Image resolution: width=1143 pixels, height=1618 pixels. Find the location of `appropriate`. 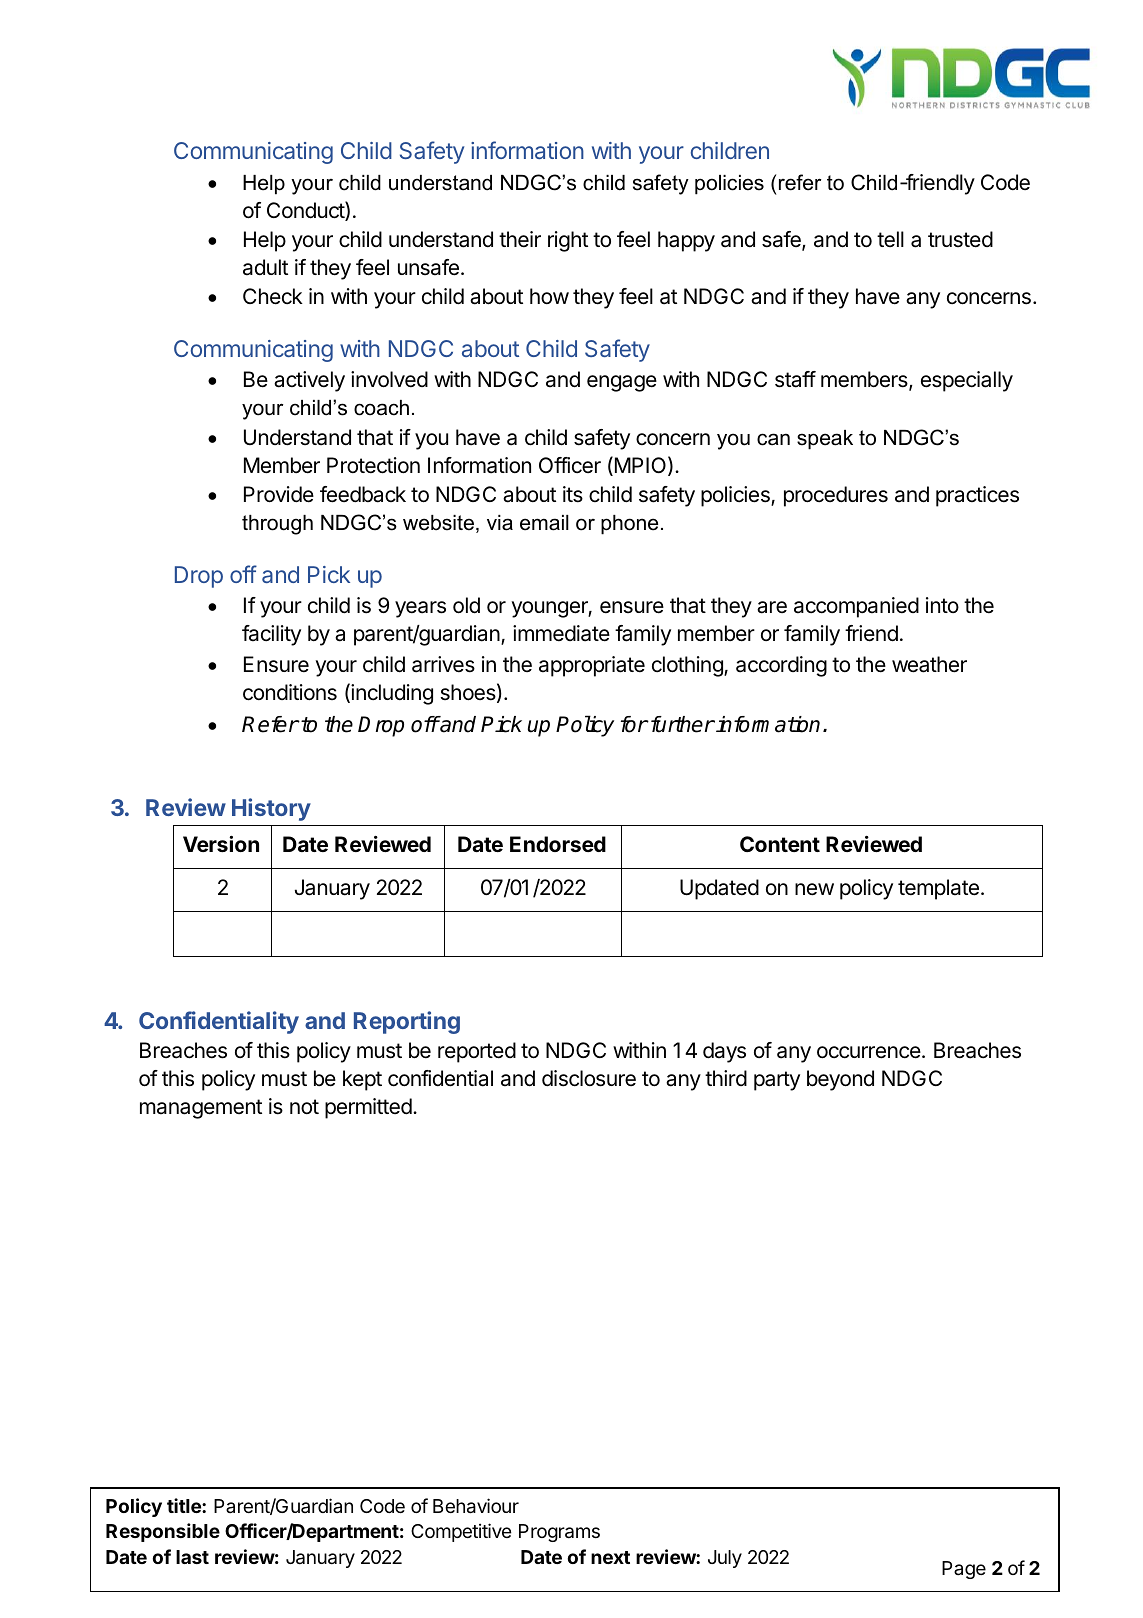

appropriate is located at coordinates (592, 666).
